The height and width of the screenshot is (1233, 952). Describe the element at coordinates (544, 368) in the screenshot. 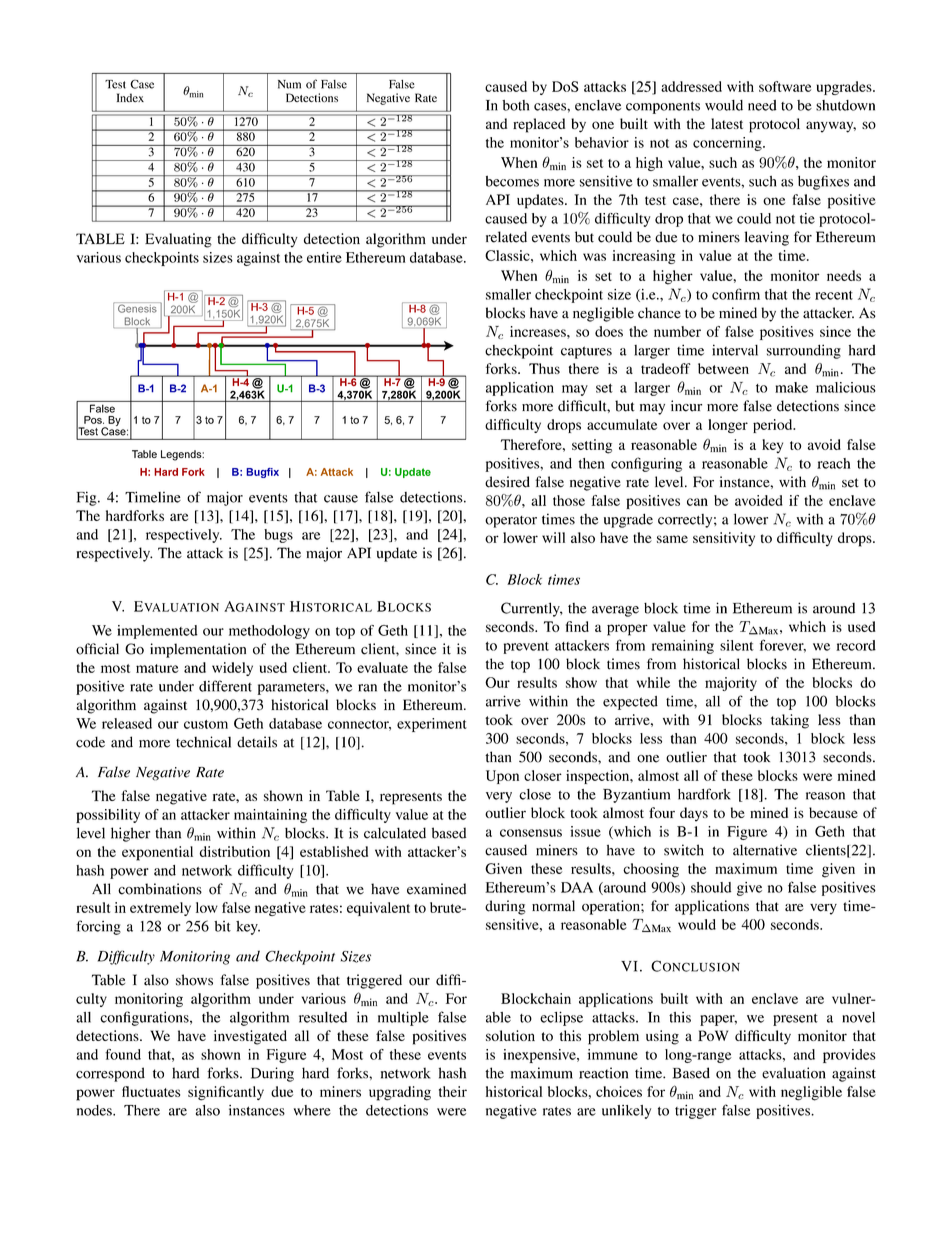

I see `Thus` at that location.
